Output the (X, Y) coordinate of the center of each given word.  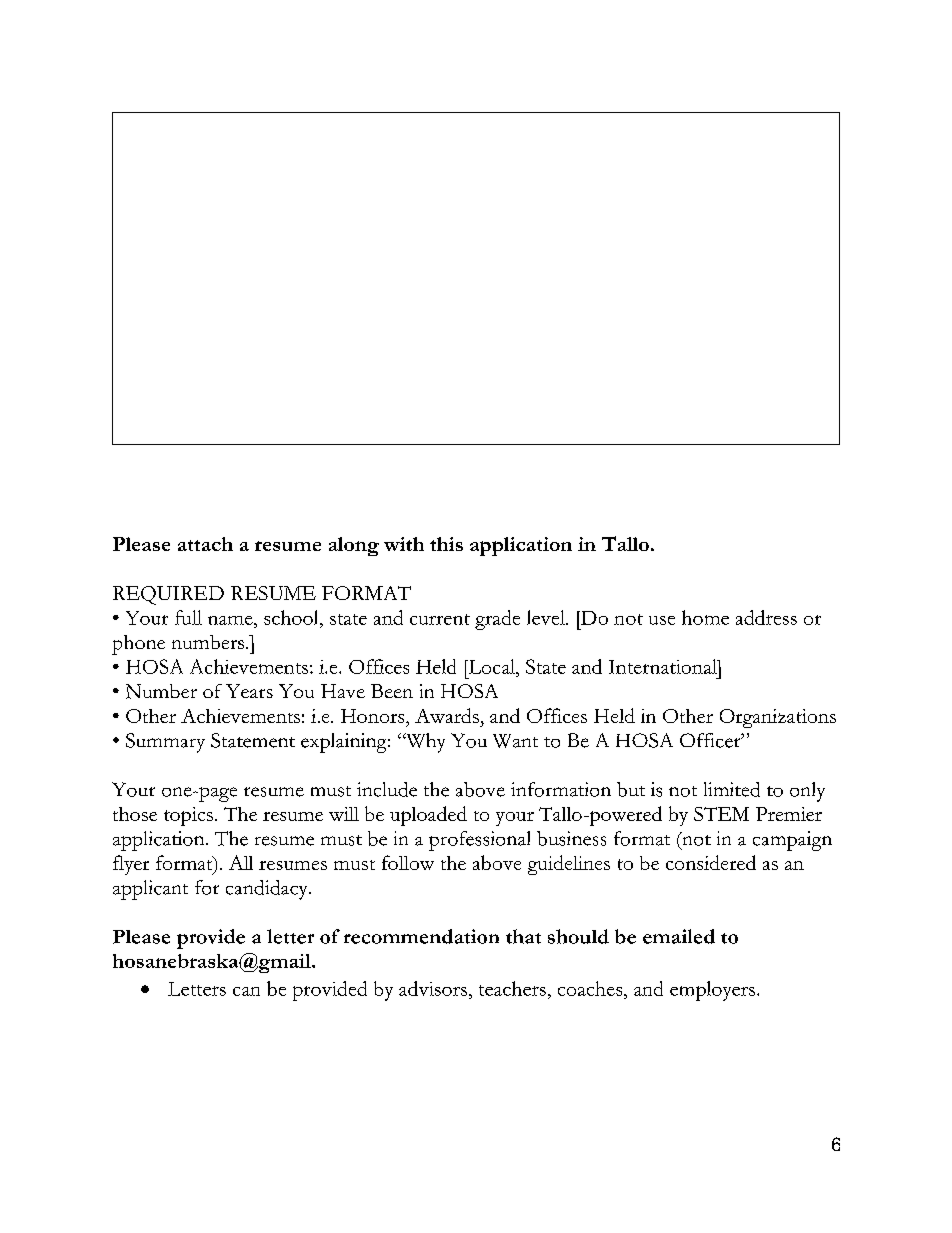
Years (249, 691)
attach (205, 544)
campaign (792, 841)
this (446, 544)
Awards (447, 715)
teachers (512, 988)
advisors (433, 988)
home (705, 617)
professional (479, 841)
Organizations (778, 718)
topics (188, 816)
